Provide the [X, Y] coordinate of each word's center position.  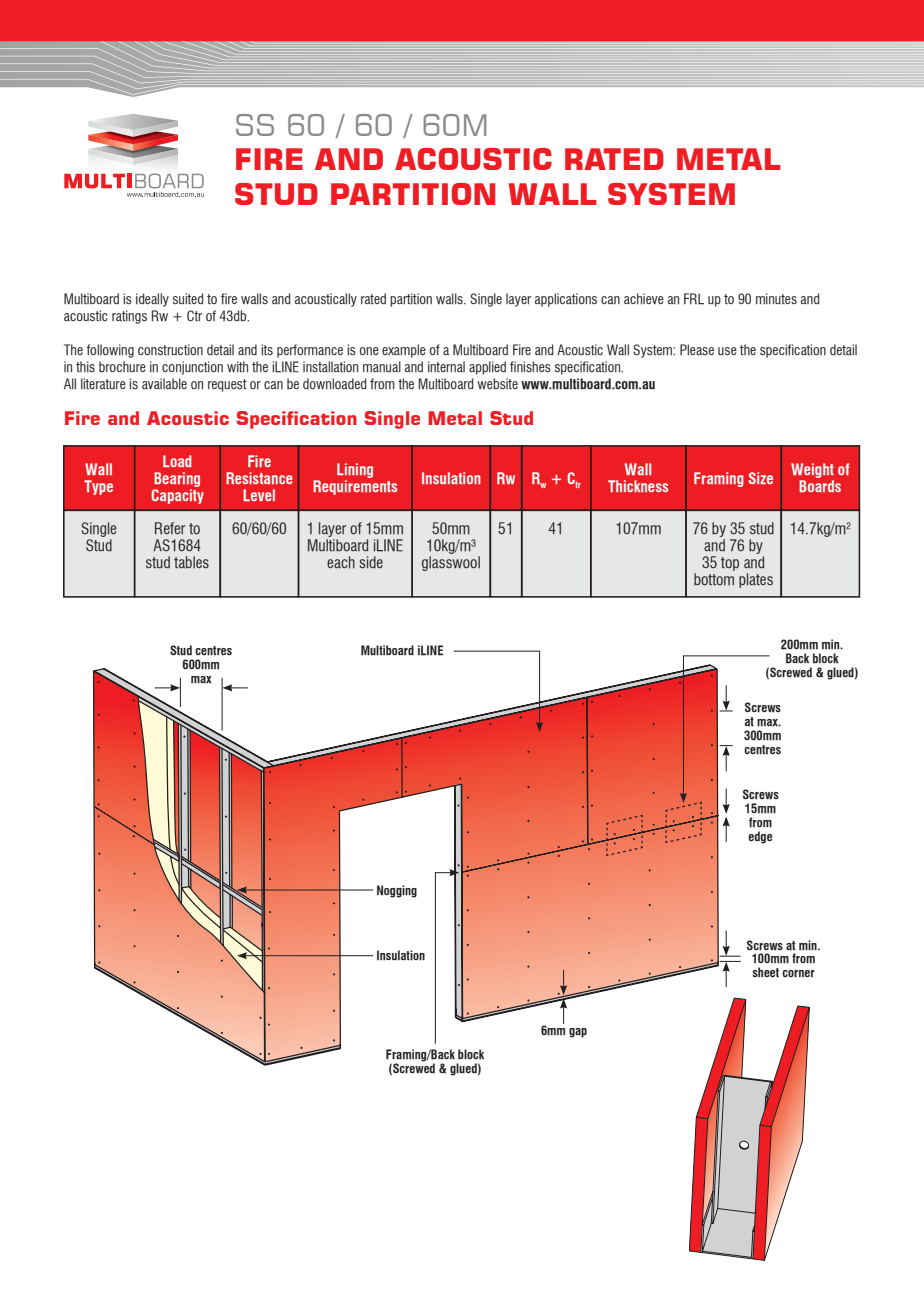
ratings [129, 317]
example [404, 351]
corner [798, 974]
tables [191, 562]
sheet [765, 972]
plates [756, 580]
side [371, 562]
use [727, 351]
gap [578, 1033]
